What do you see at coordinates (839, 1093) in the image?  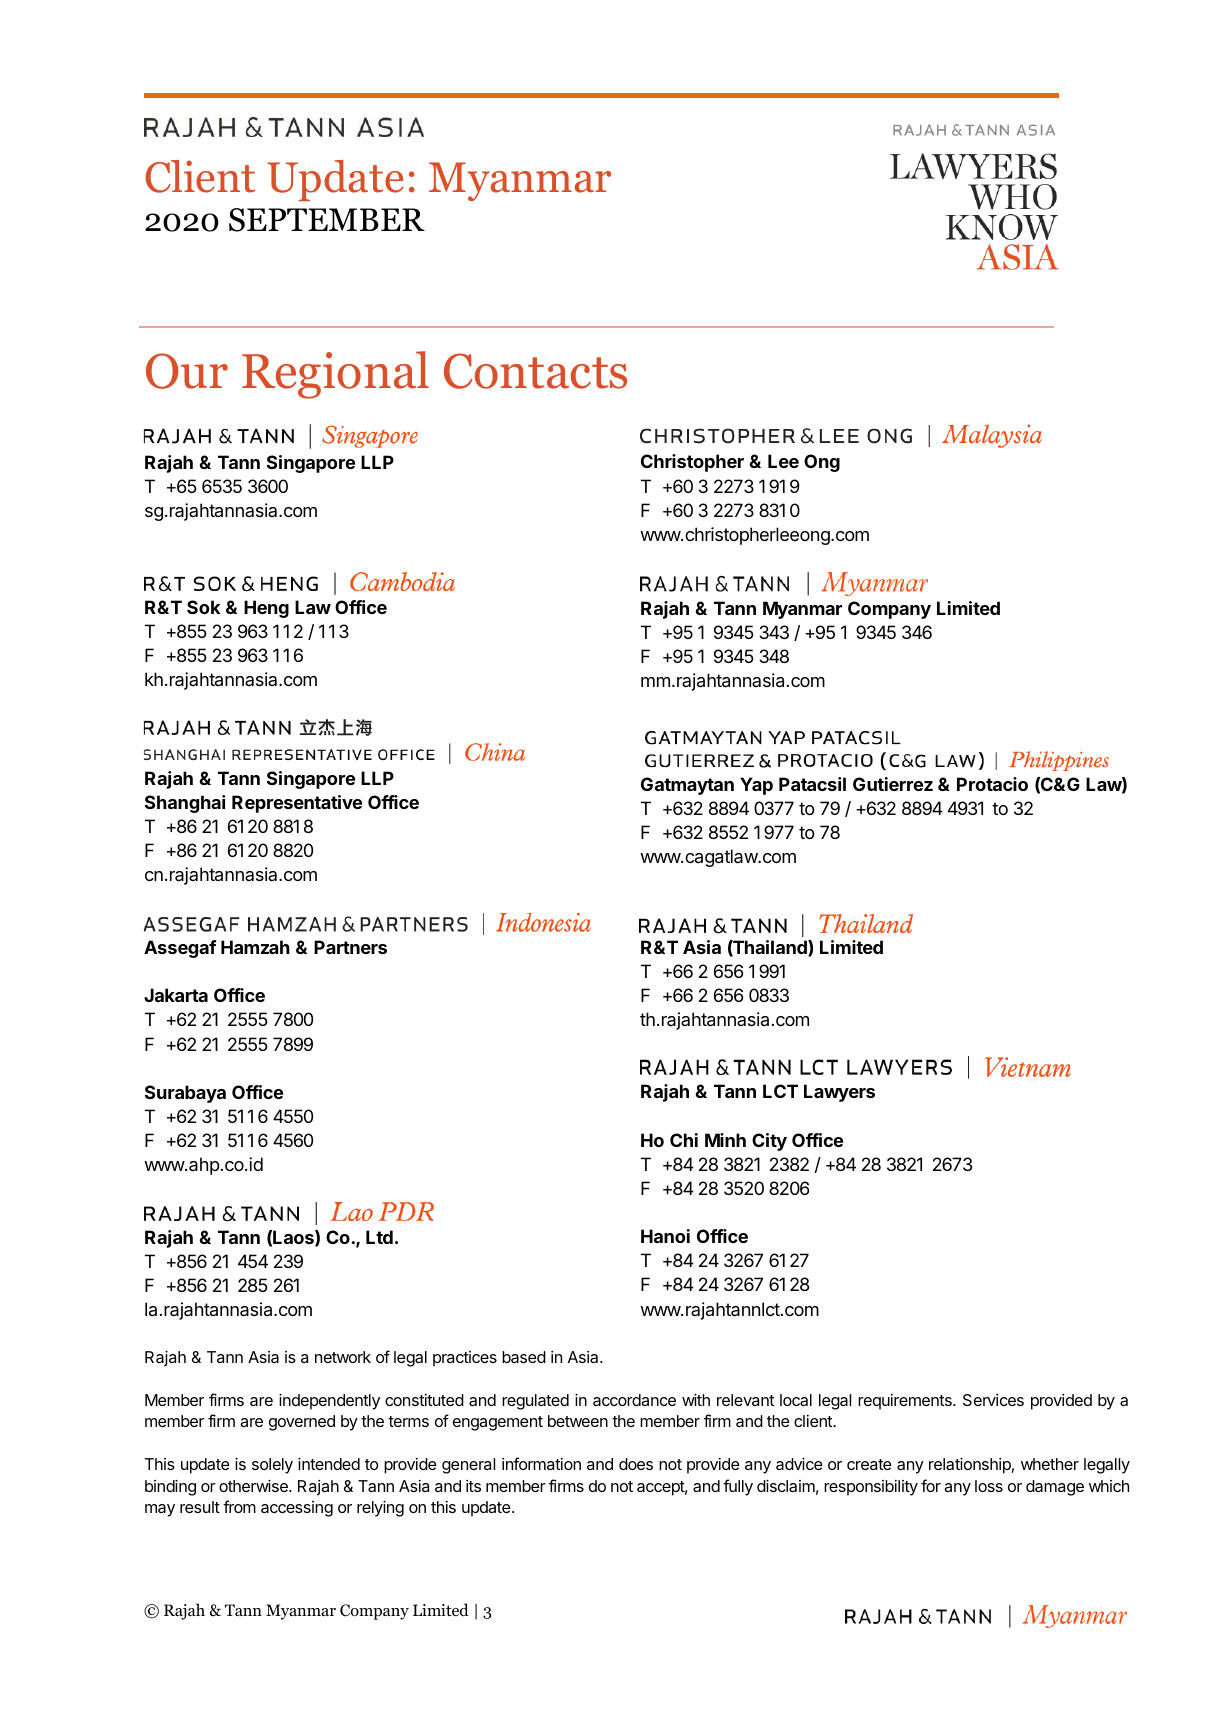 I see `Lawyers` at bounding box center [839, 1093].
